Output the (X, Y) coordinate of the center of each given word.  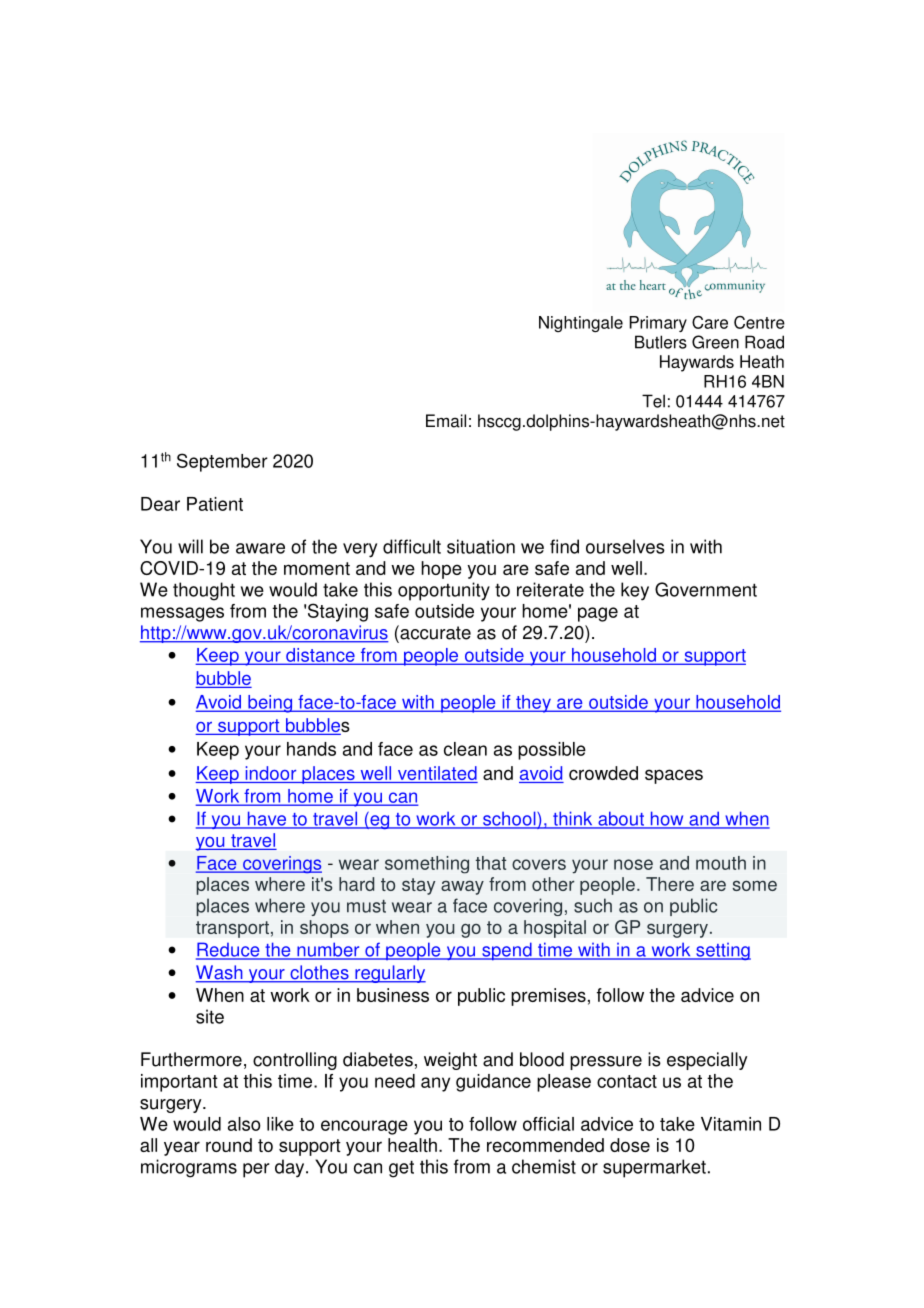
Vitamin (731, 1124)
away (462, 887)
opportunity (444, 591)
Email (446, 421)
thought (204, 591)
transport (232, 929)
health (412, 1145)
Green (715, 342)
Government (706, 589)
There (670, 884)
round (229, 1145)
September (222, 462)
